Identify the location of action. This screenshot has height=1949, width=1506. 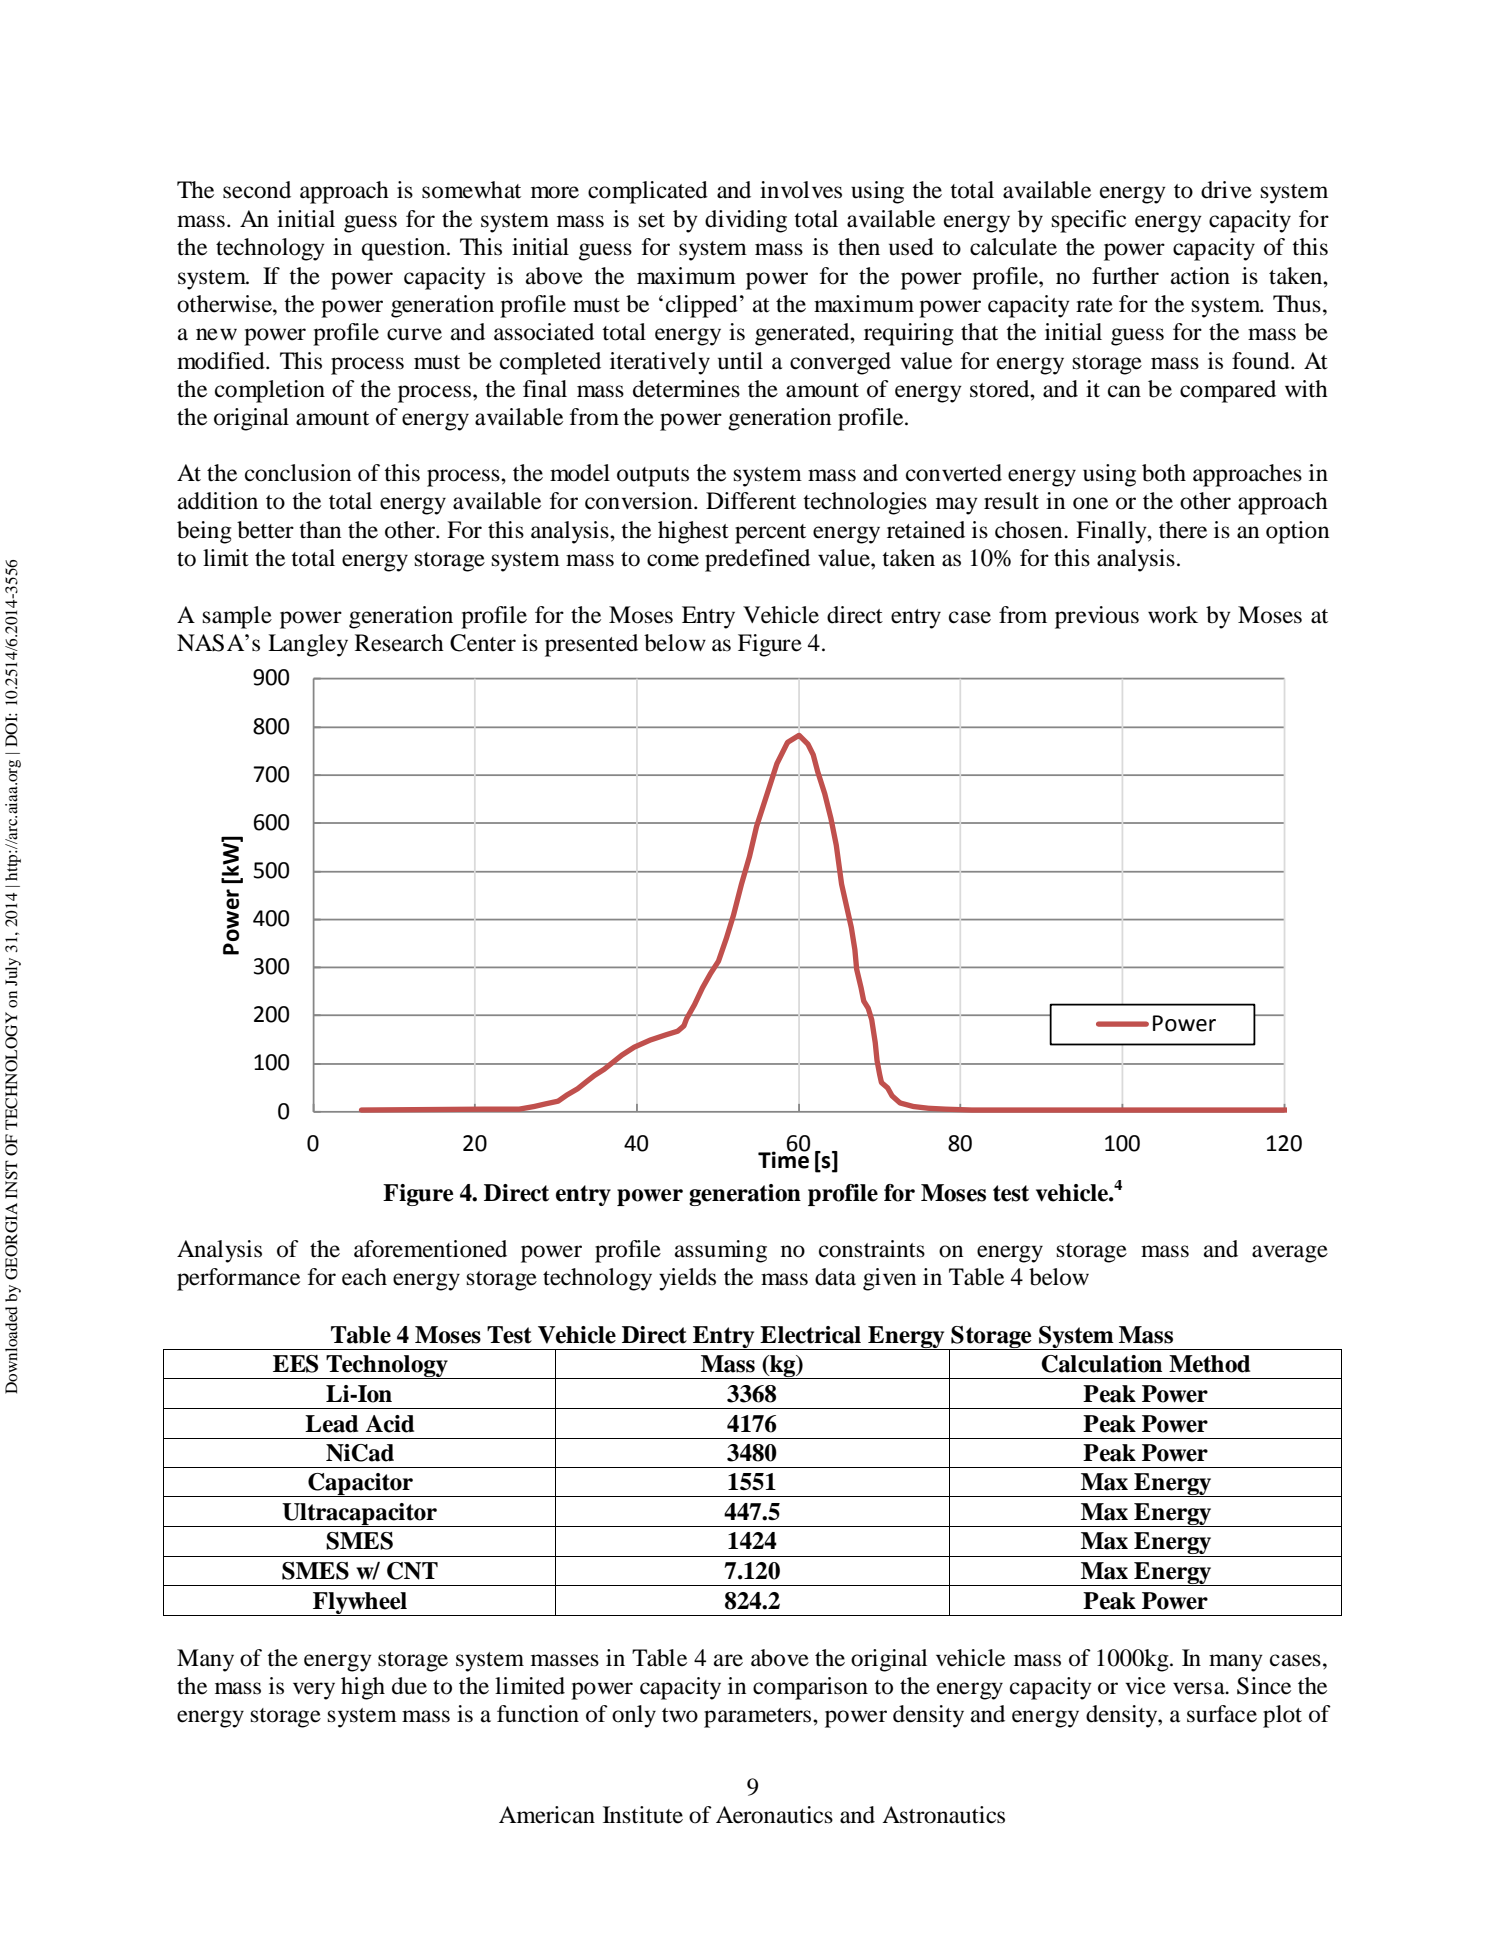
(1200, 276).
